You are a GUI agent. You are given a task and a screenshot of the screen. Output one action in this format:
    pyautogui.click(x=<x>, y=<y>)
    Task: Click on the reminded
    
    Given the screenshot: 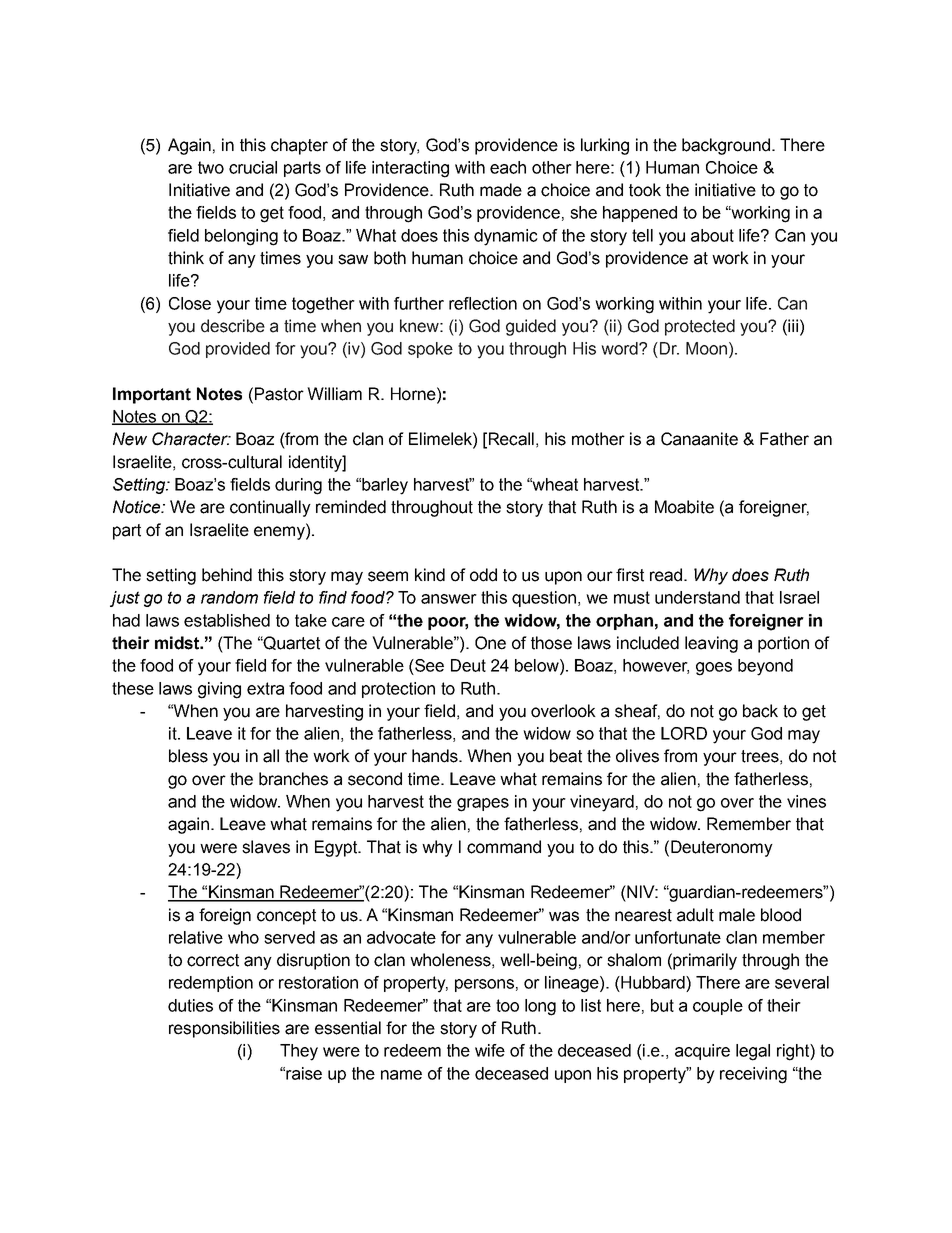 What is the action you would take?
    pyautogui.click(x=351, y=507)
